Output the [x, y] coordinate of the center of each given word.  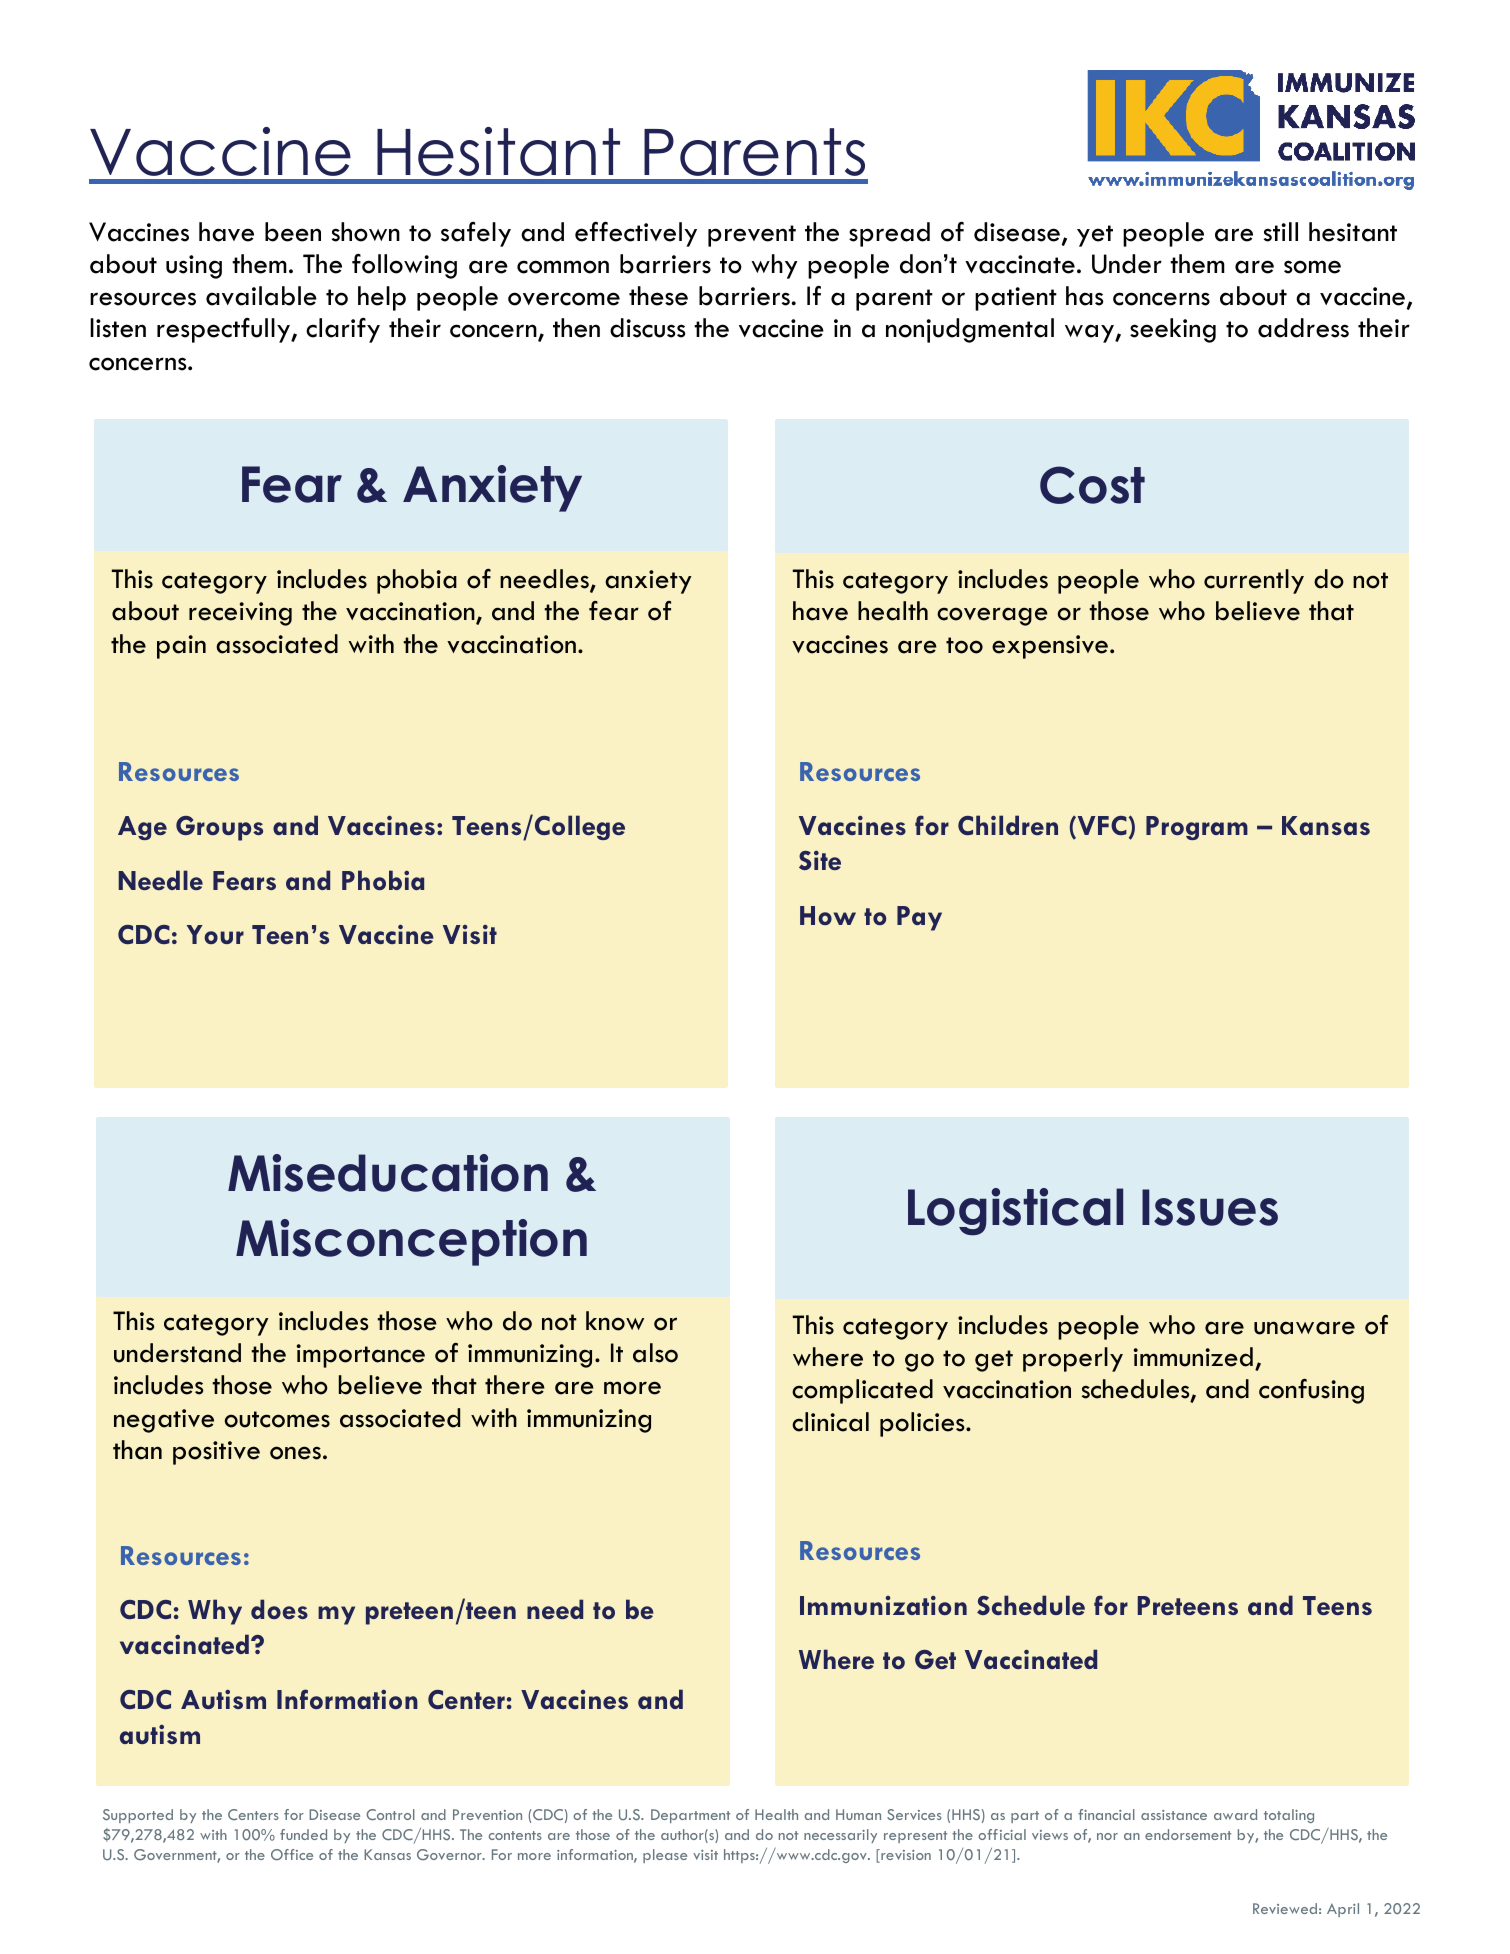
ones [295, 1453]
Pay [919, 918]
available [261, 296]
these [658, 296]
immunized [1193, 1357]
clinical [830, 1422]
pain [181, 647]
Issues [1210, 1207]
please [665, 1856]
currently [1254, 581]
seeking [1173, 330]
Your [215, 934]
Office [292, 1854]
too [964, 645]
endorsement [1188, 1834]
